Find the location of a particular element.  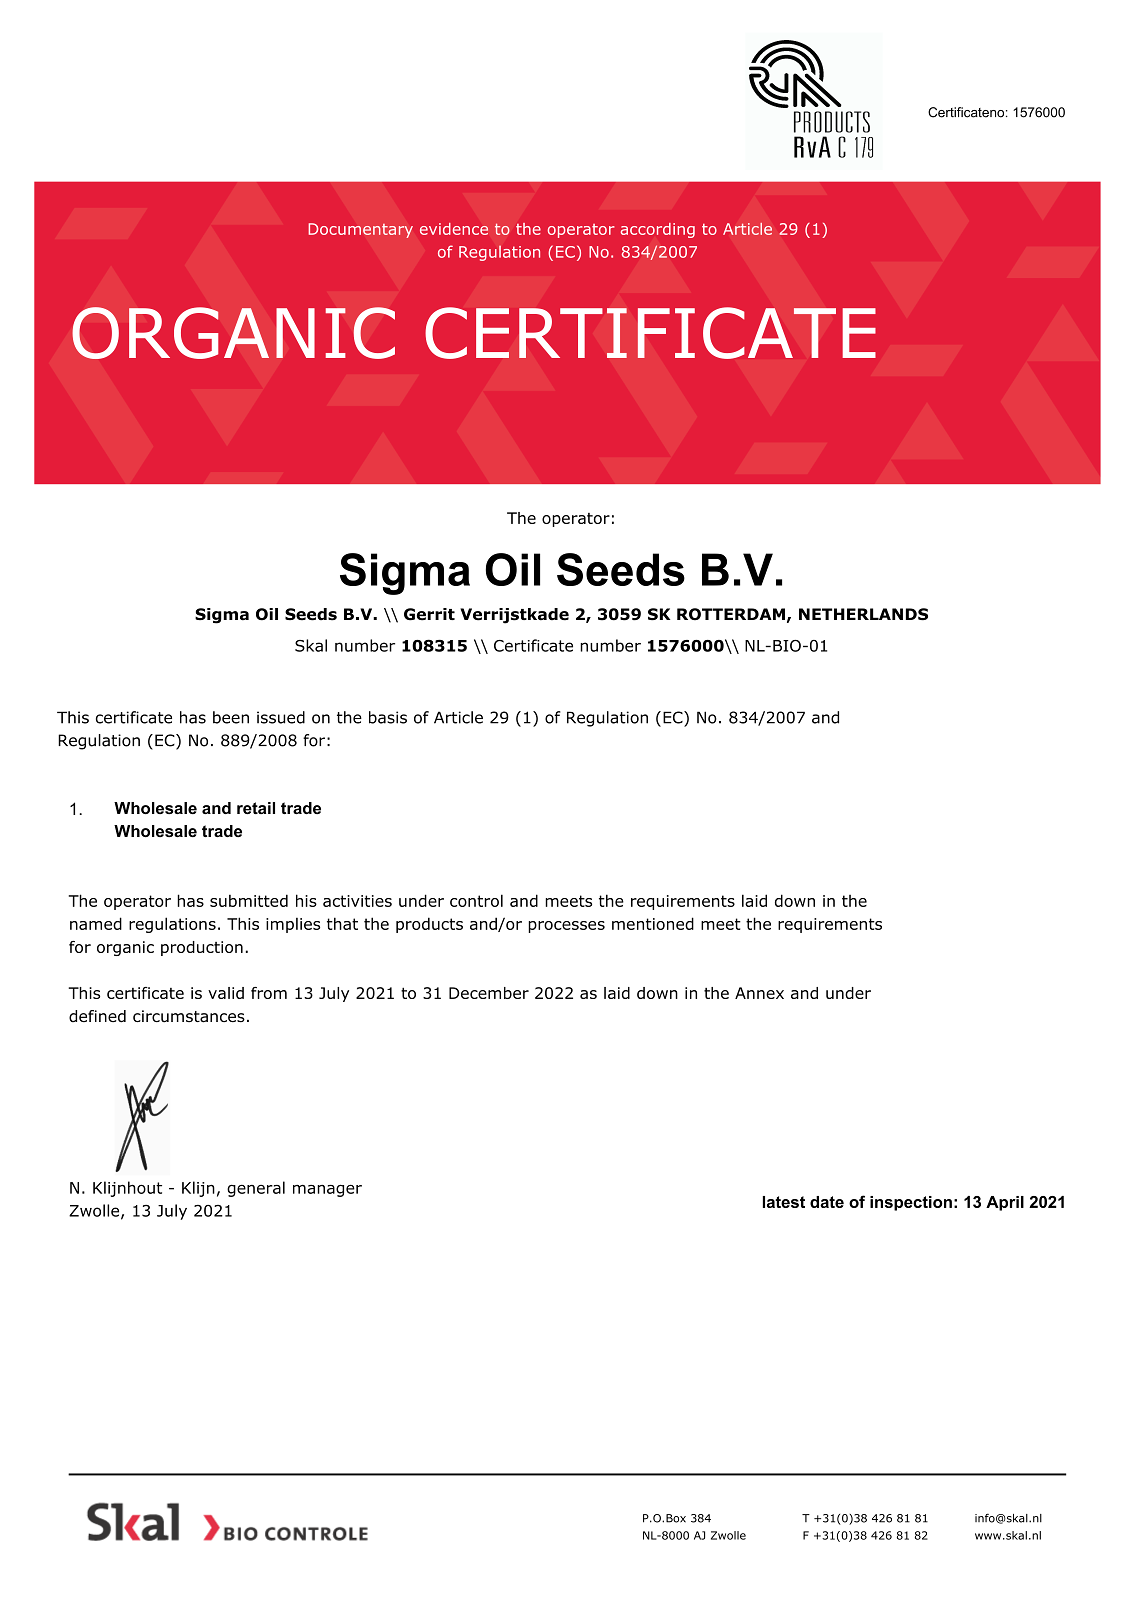

NETHERLANDS is located at coordinates (863, 614).
